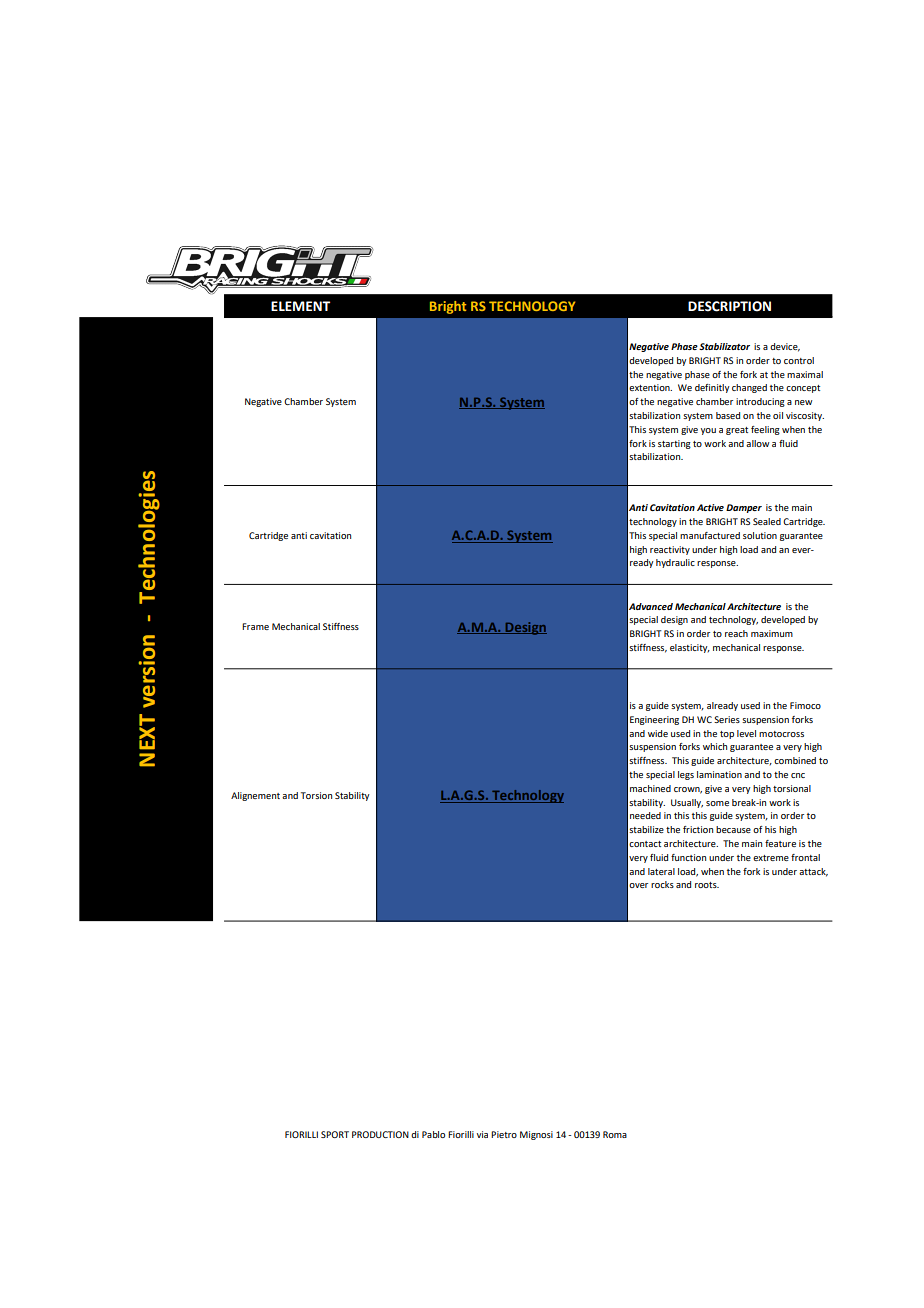 This screenshot has height=1308, width=924. What do you see at coordinates (707, 885) in the screenshot?
I see `roots` at bounding box center [707, 885].
